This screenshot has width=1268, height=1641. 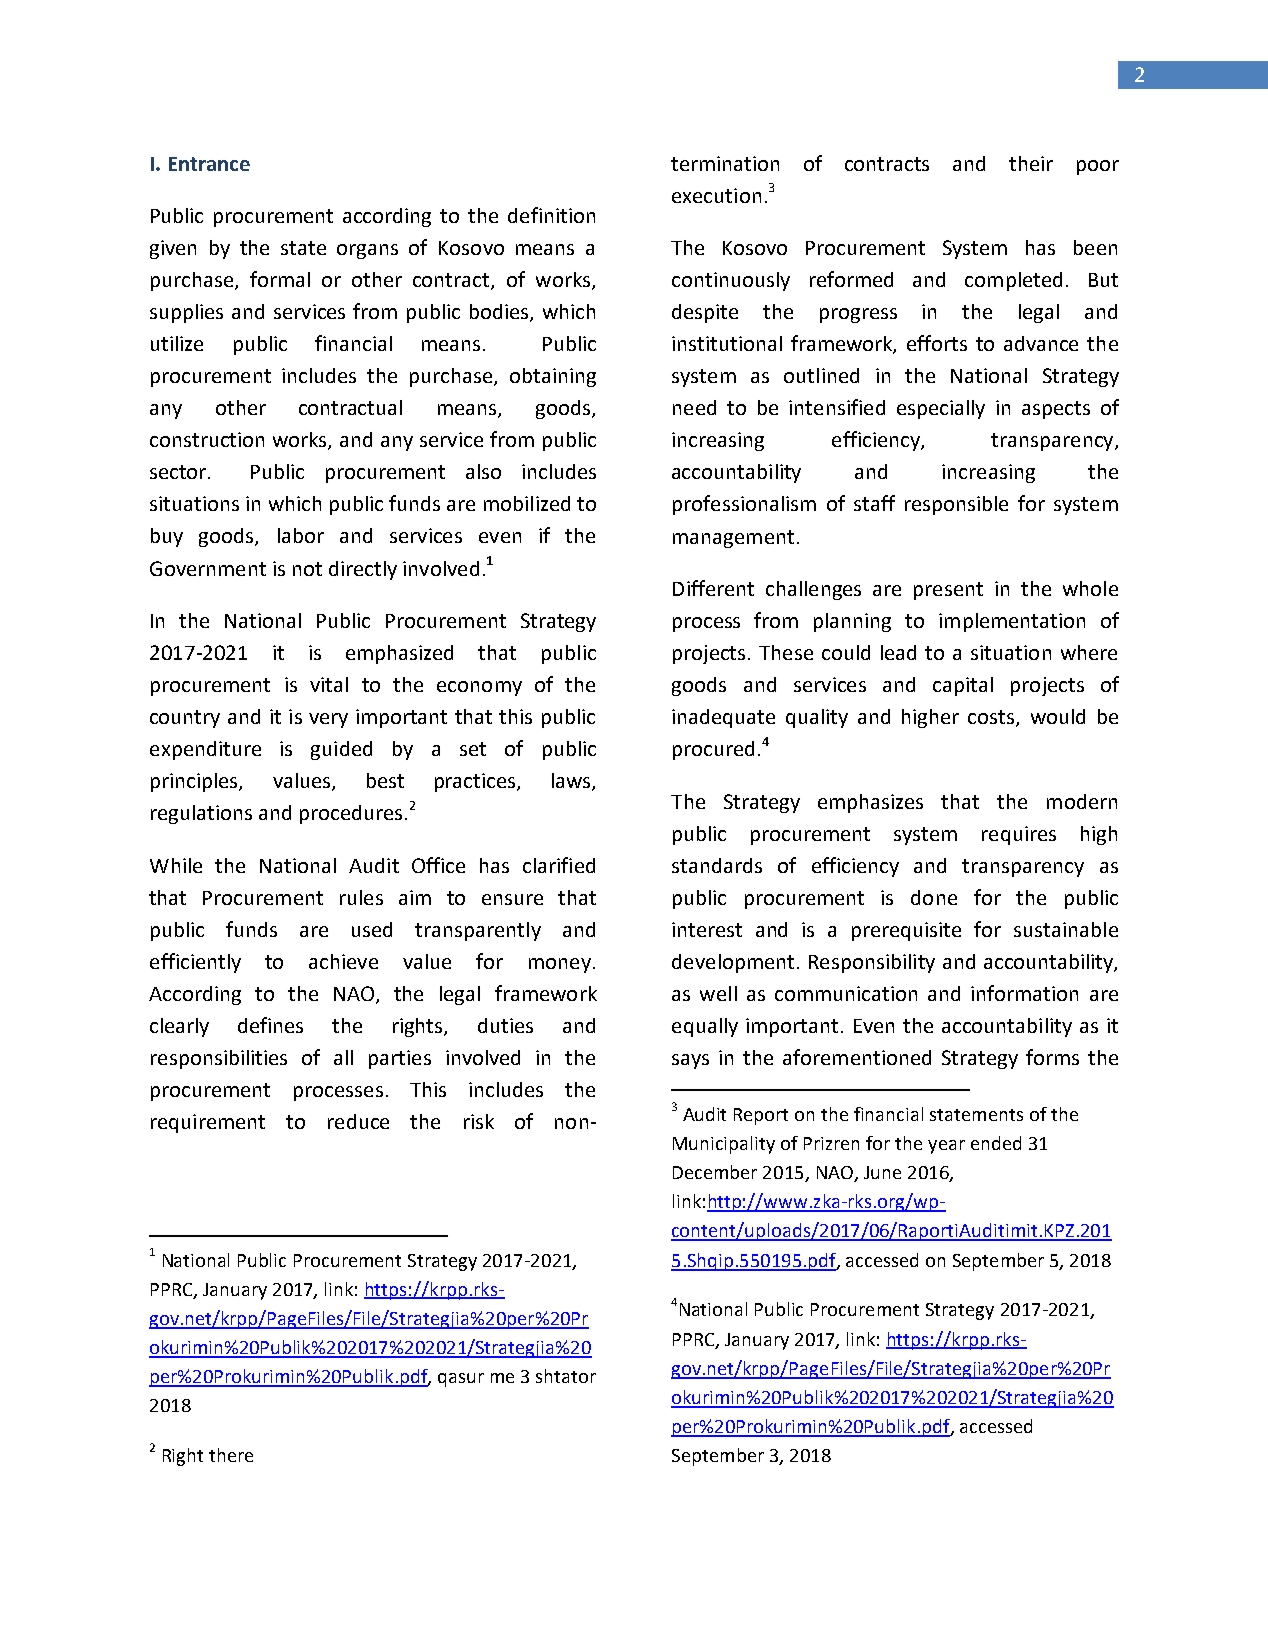 I want to click on equally, so click(x=705, y=1027).
